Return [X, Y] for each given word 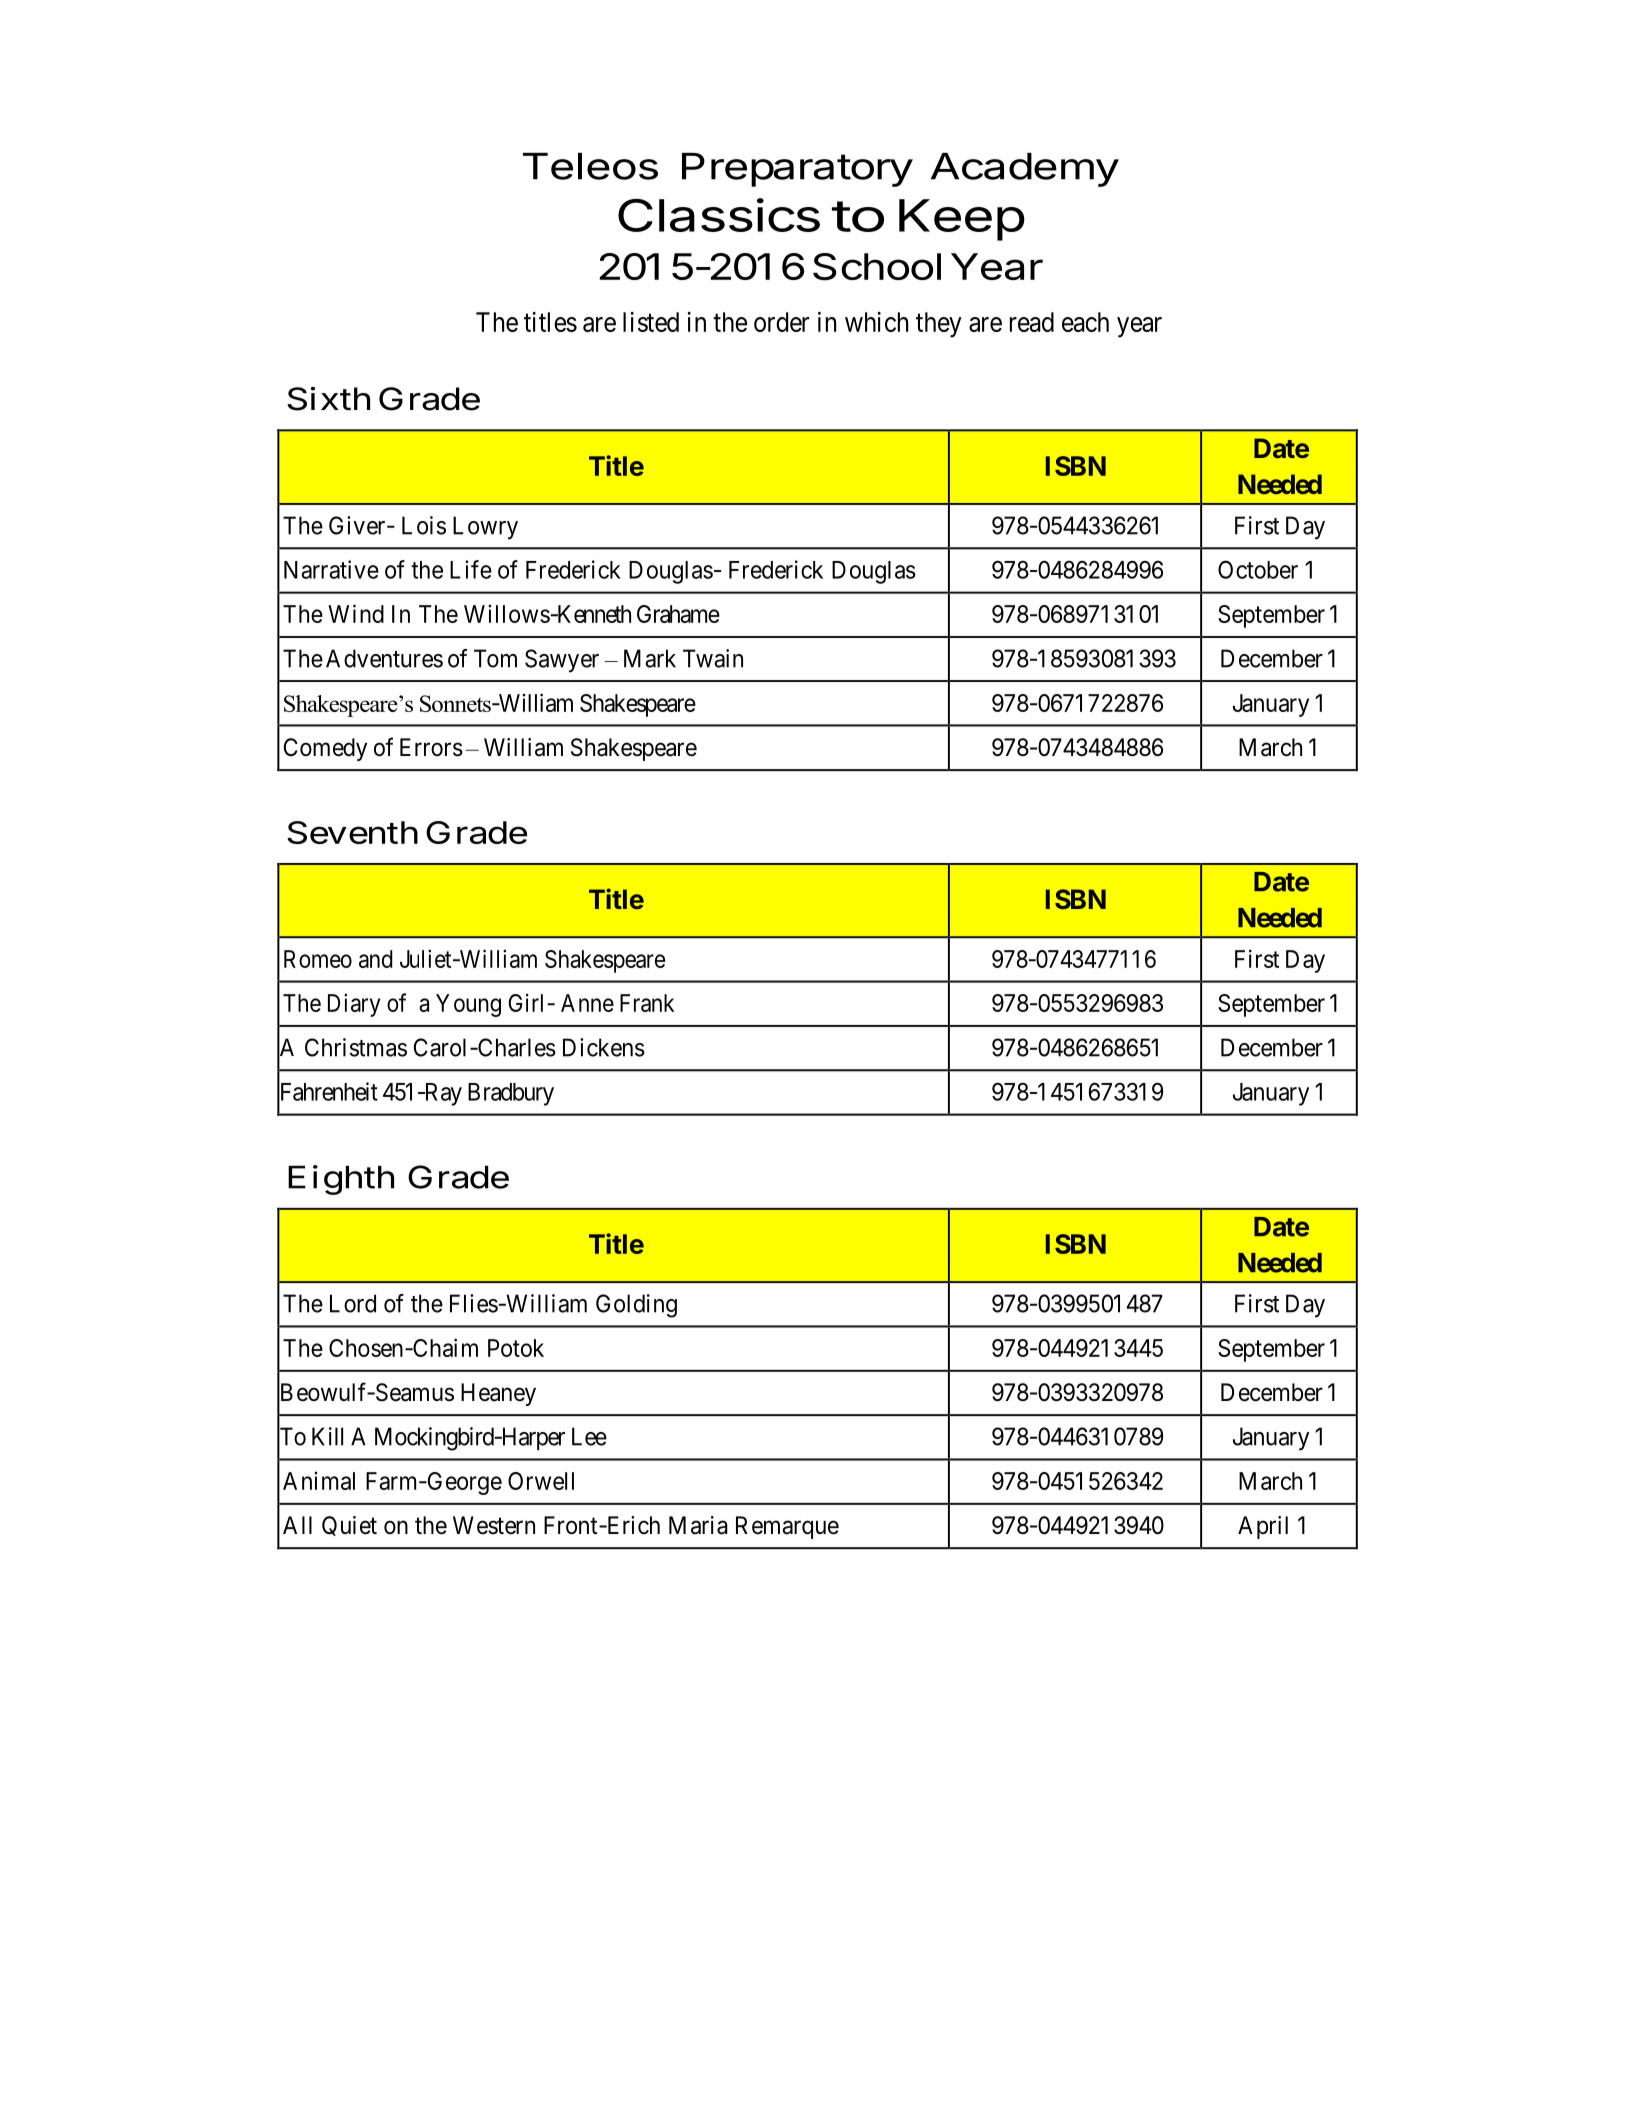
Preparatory [797, 170]
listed [651, 322]
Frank [647, 1003]
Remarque [787, 1527]
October [1258, 569]
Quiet [349, 1526]
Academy [1025, 170]
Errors [431, 747]
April [1263, 1527]
